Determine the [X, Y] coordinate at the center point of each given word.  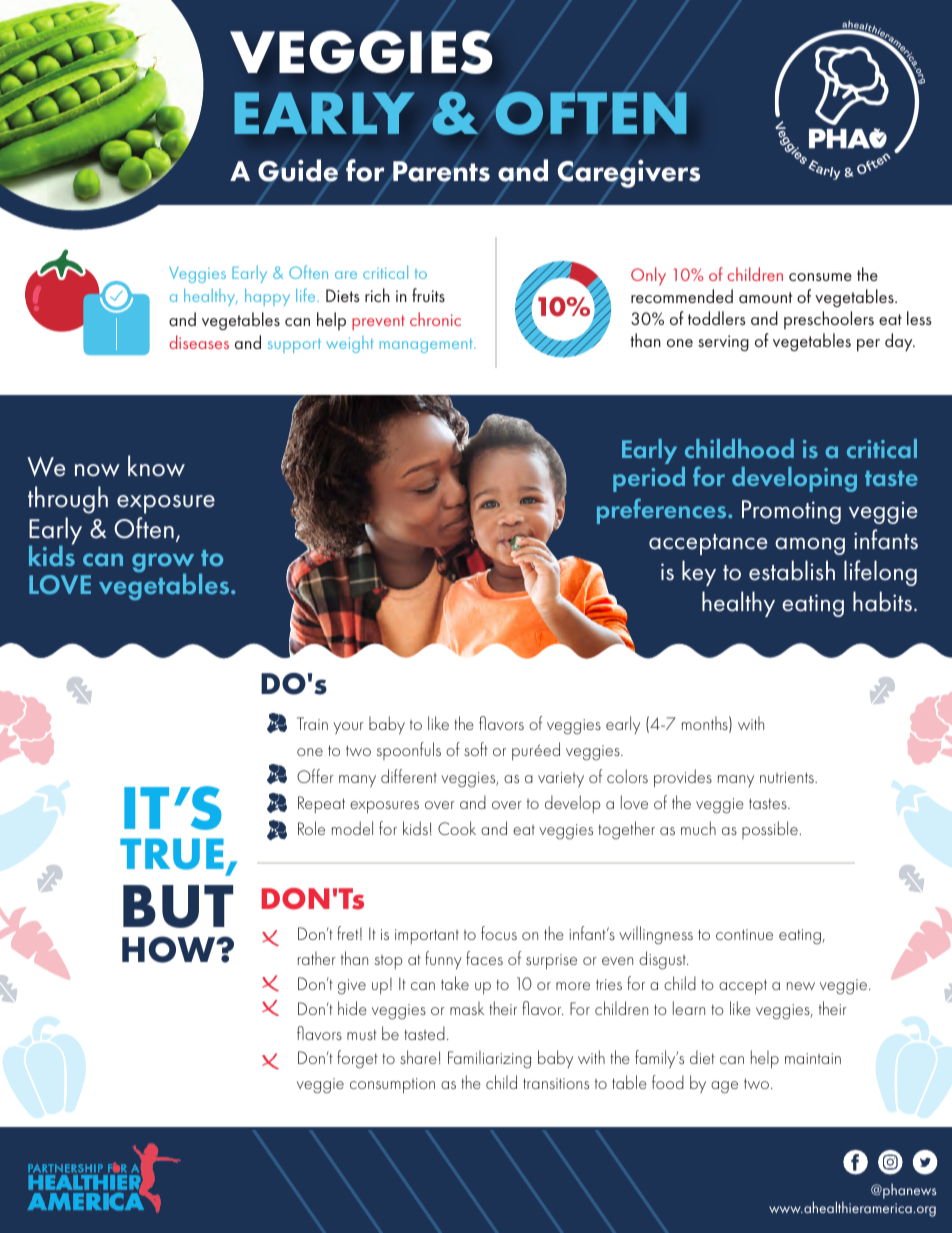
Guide [298, 170]
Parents [441, 171]
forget [357, 1059]
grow [163, 564]
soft [476, 749]
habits [882, 601]
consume [820, 277]
